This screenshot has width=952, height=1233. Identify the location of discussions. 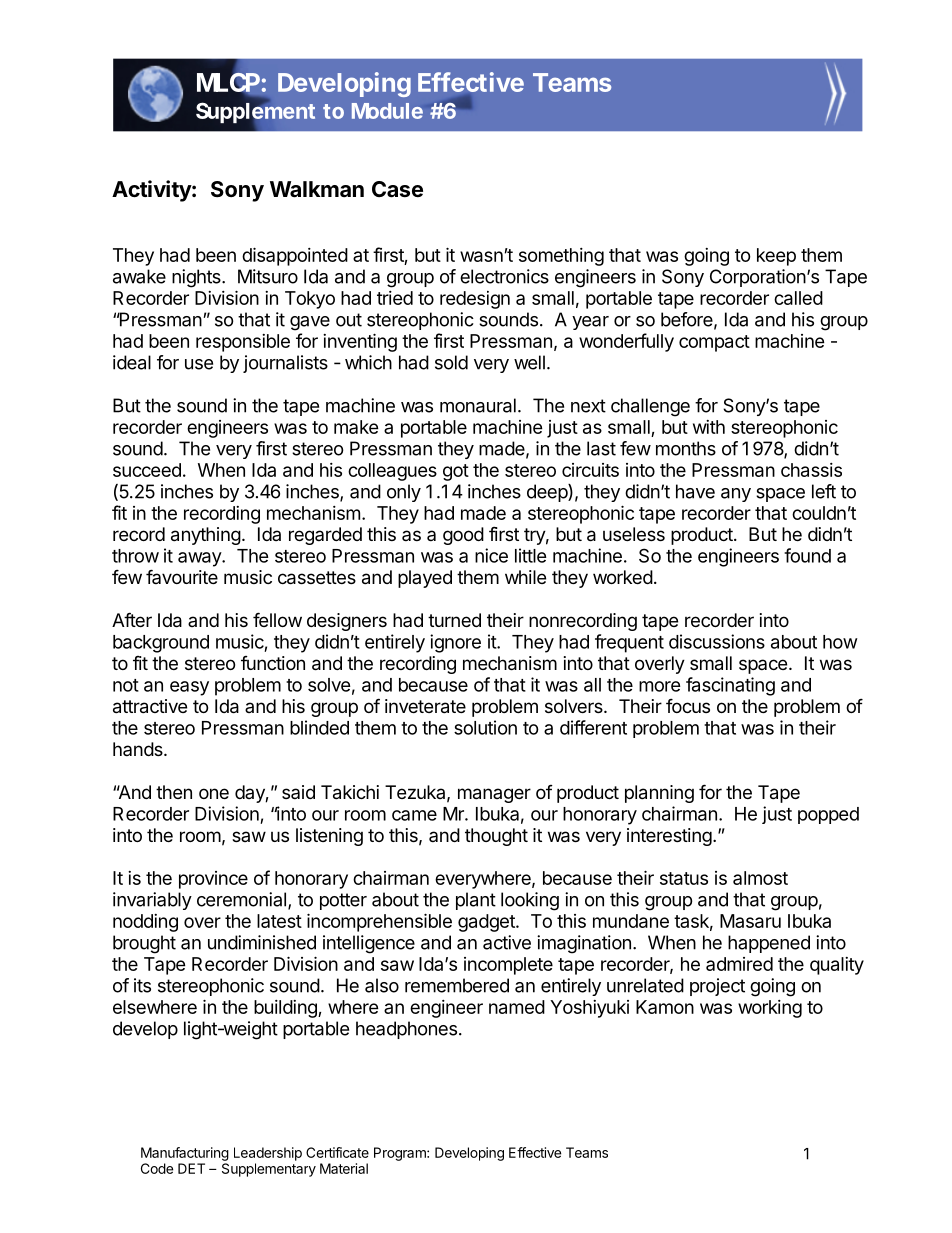
(717, 641).
